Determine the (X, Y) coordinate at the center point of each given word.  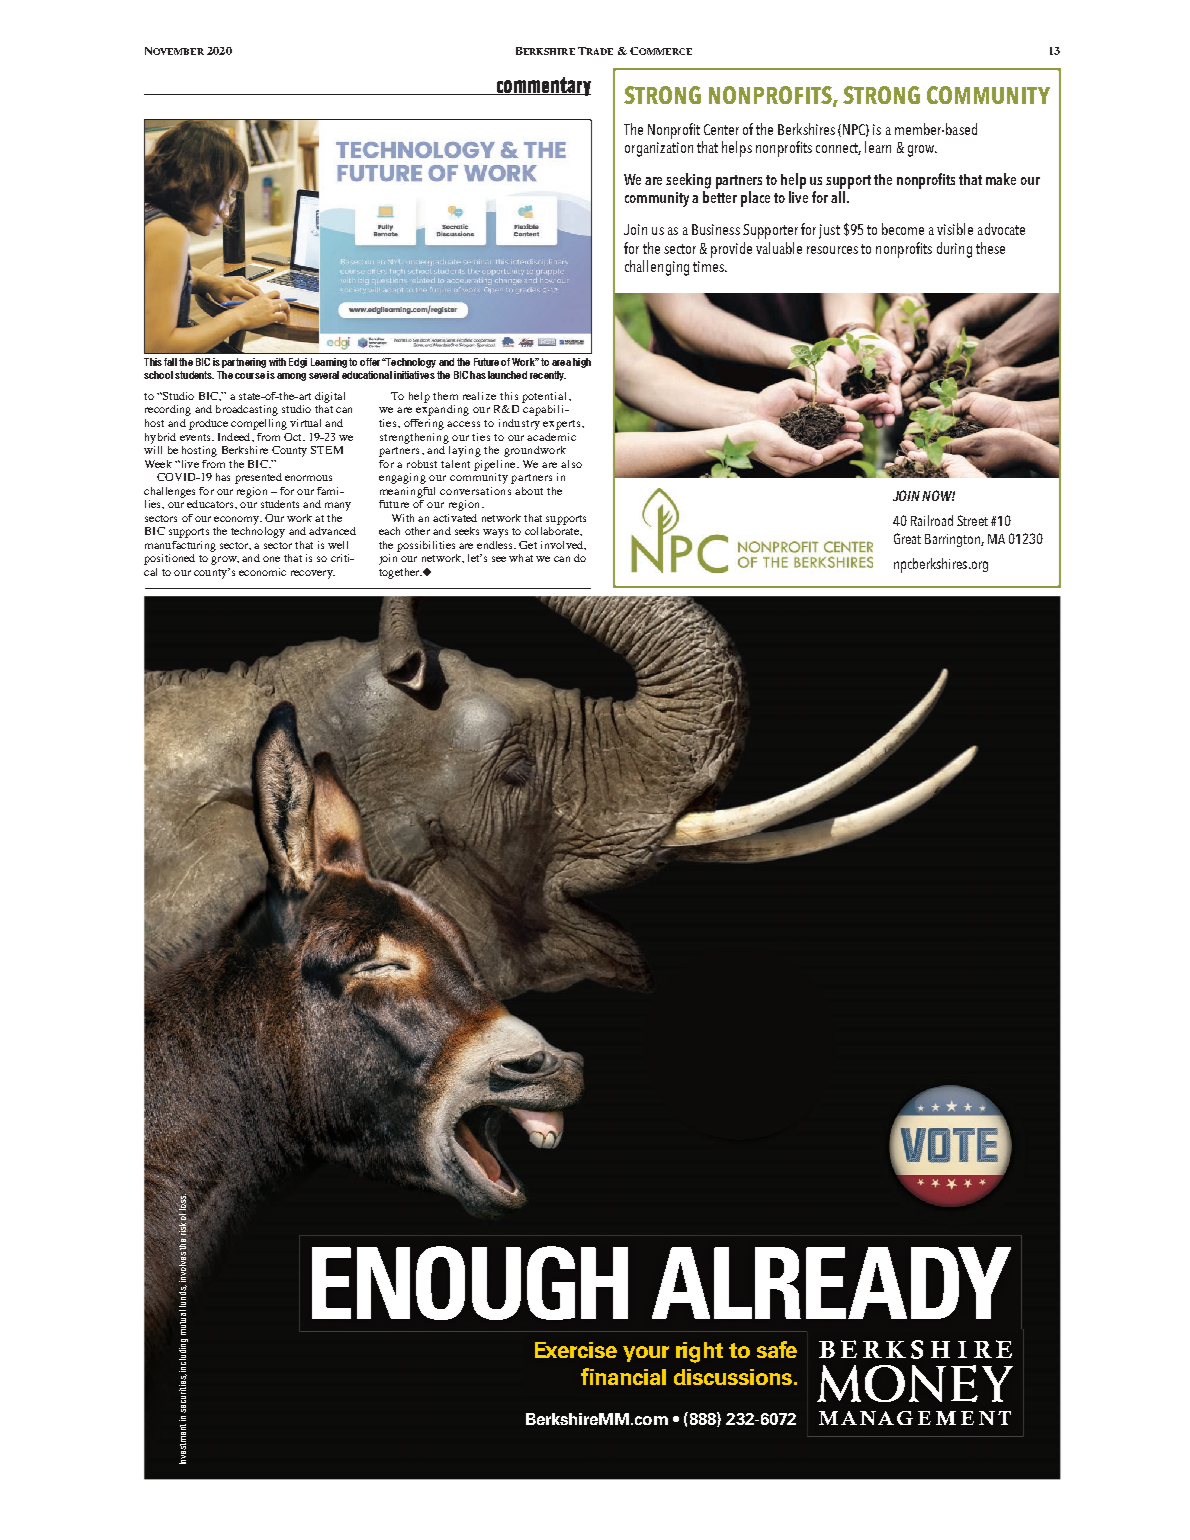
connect (838, 149)
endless (496, 545)
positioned (169, 559)
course (250, 376)
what (521, 558)
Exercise (576, 1350)
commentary (542, 86)
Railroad (932, 520)
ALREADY (831, 1283)
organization (659, 149)
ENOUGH (470, 1283)
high (582, 363)
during (954, 250)
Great (907, 538)
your (646, 1354)
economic (262, 572)
